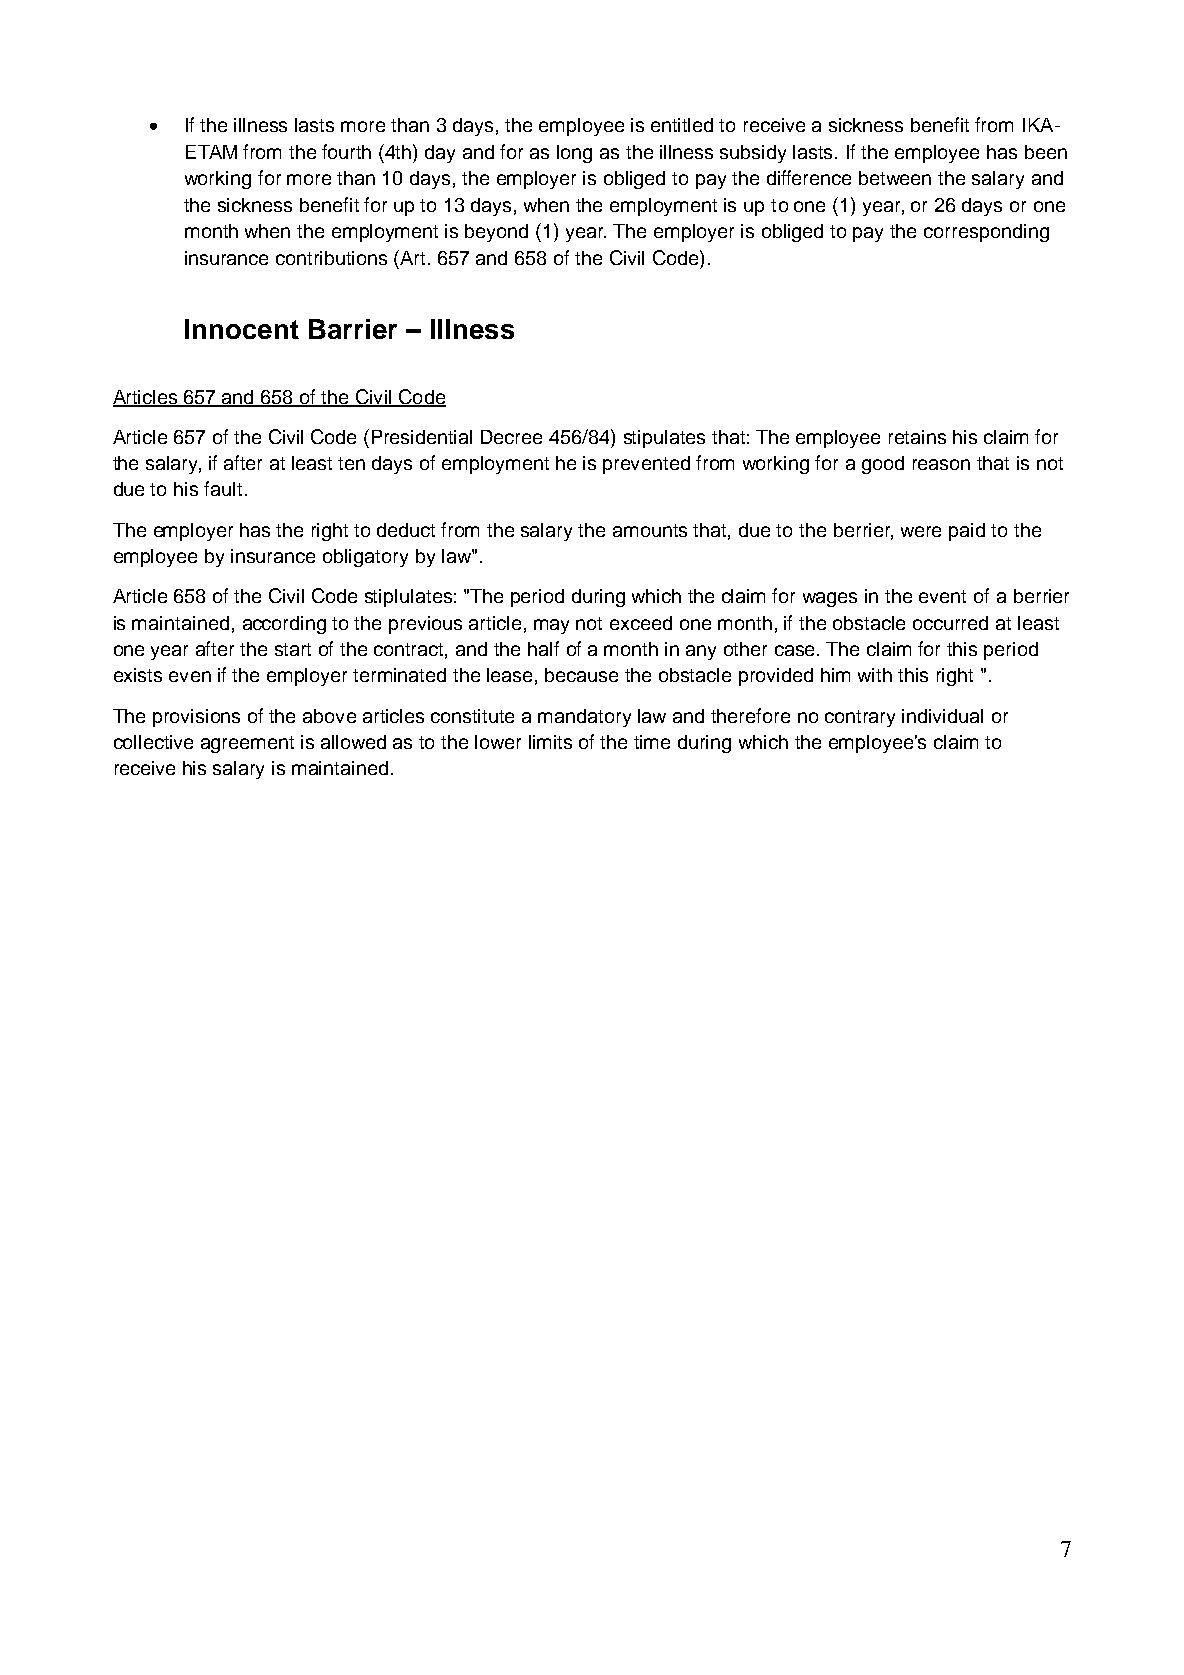 This document has width=1184, height=1675. What do you see at coordinates (584, 718) in the document?
I see `mandatory` at bounding box center [584, 718].
